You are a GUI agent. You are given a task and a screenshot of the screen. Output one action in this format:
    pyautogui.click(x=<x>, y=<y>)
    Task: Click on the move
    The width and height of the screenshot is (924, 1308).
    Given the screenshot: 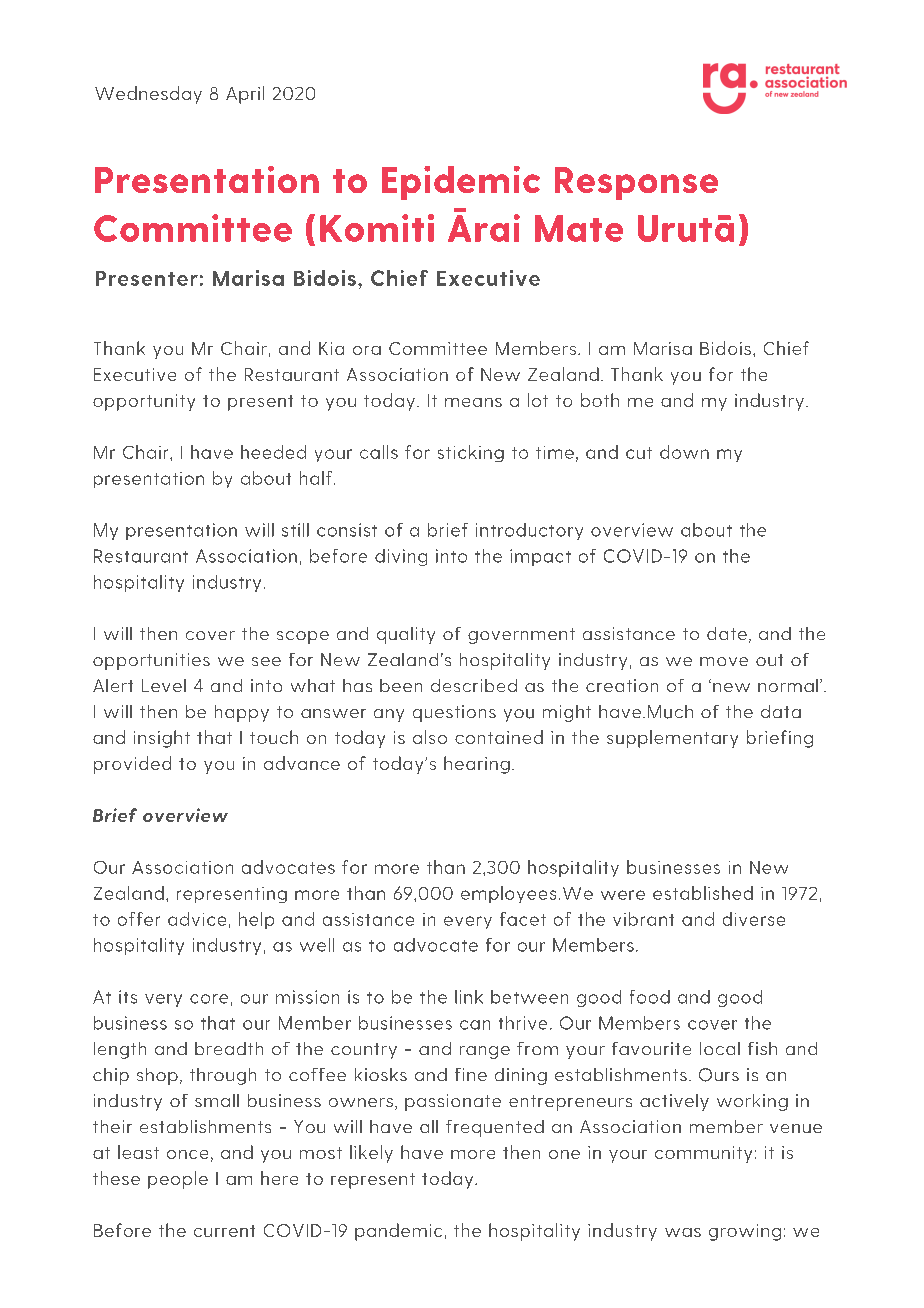 What is the action you would take?
    pyautogui.click(x=724, y=661)
